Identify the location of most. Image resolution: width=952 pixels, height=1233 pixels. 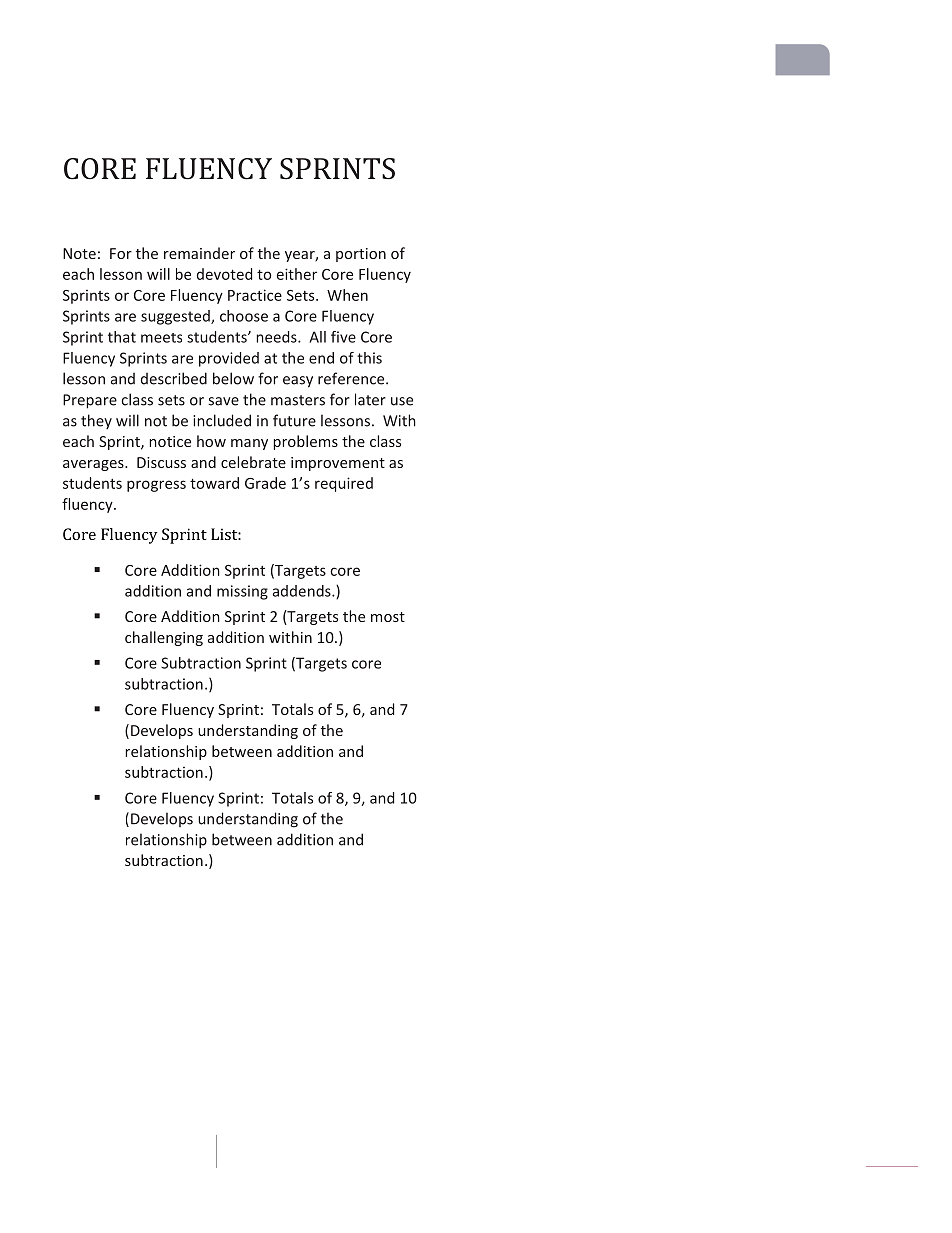
(388, 617).
